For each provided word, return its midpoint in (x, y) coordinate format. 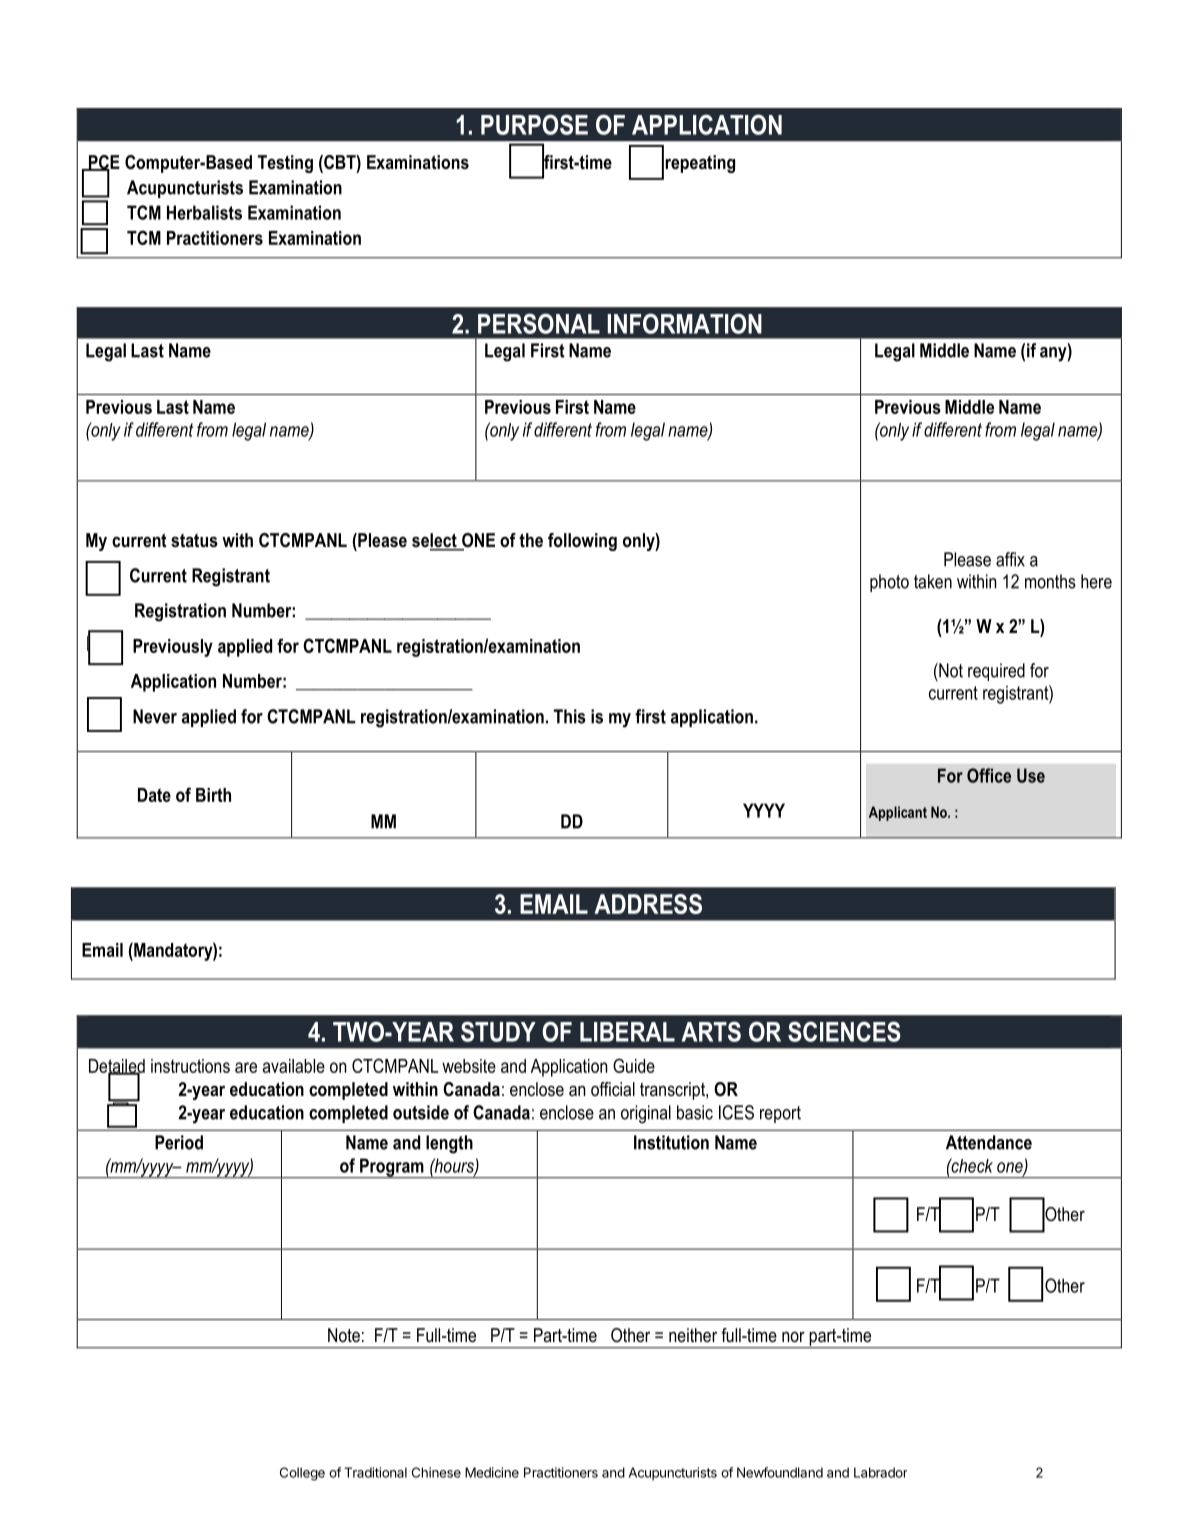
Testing (285, 164)
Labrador (880, 1472)
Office (989, 775)
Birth (213, 795)
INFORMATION (685, 323)
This (570, 716)
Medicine (492, 1472)
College (302, 1474)
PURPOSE (534, 124)
